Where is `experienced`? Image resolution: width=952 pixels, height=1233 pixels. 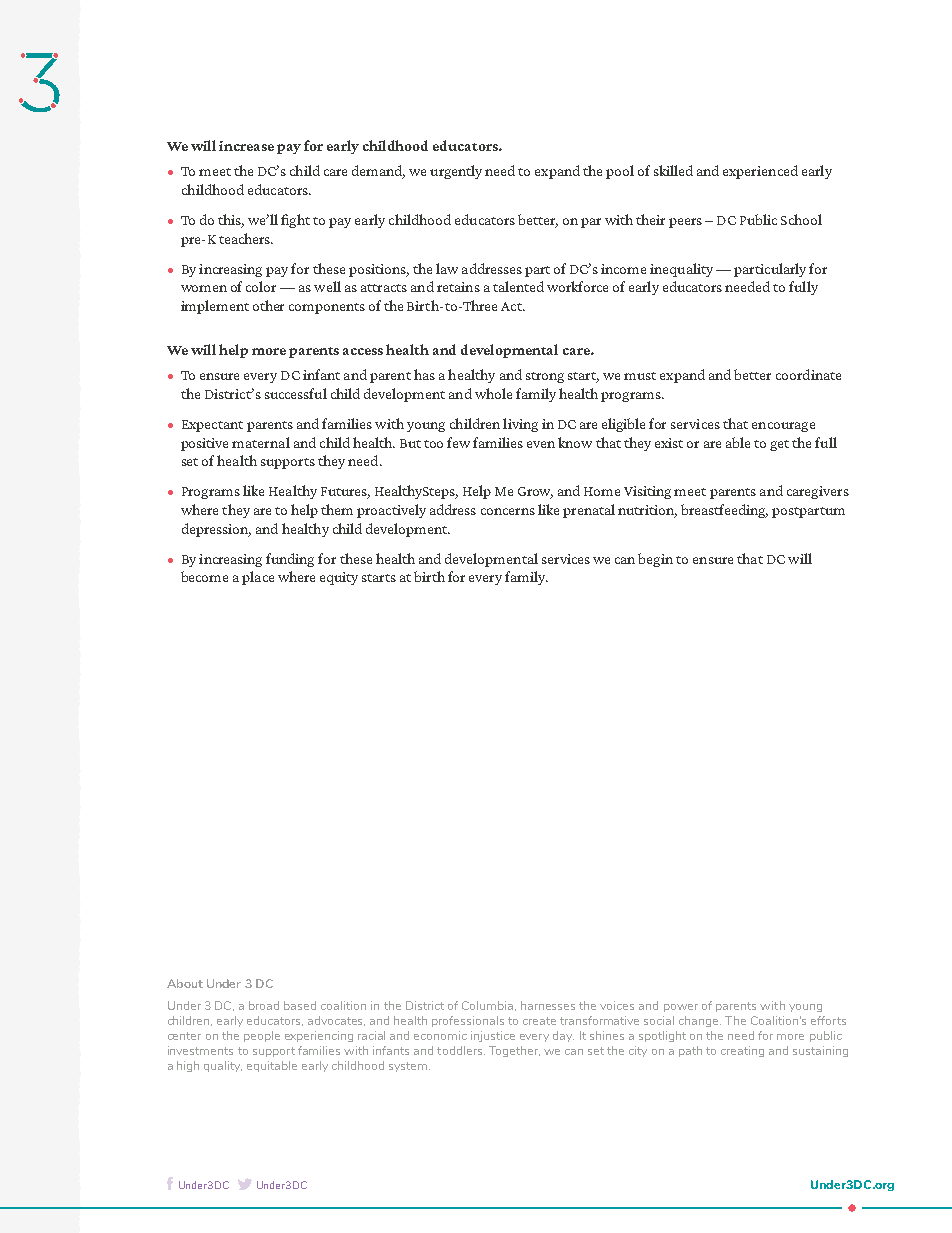 experienced is located at coordinates (760, 172).
